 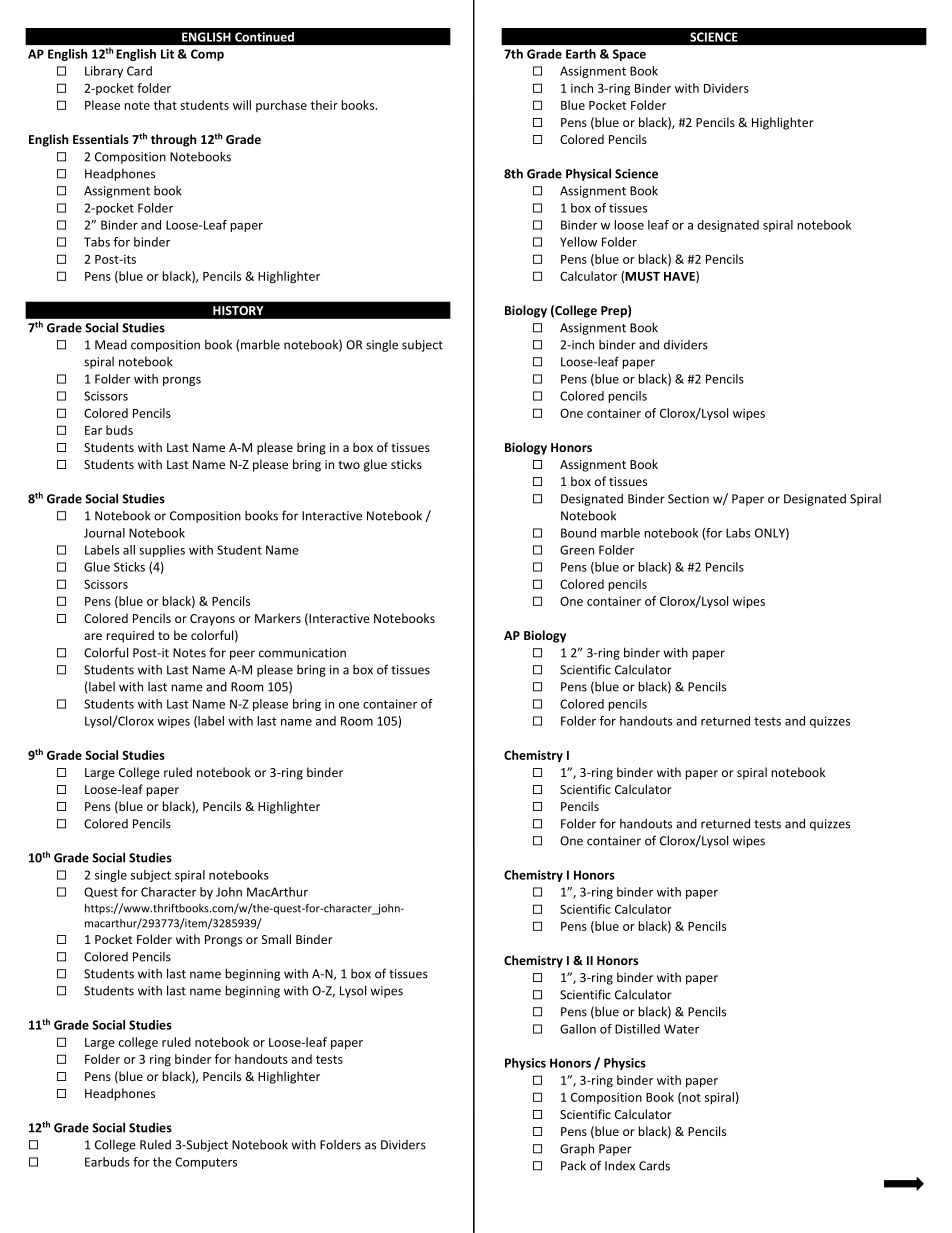 I want to click on their, so click(x=324, y=105).
